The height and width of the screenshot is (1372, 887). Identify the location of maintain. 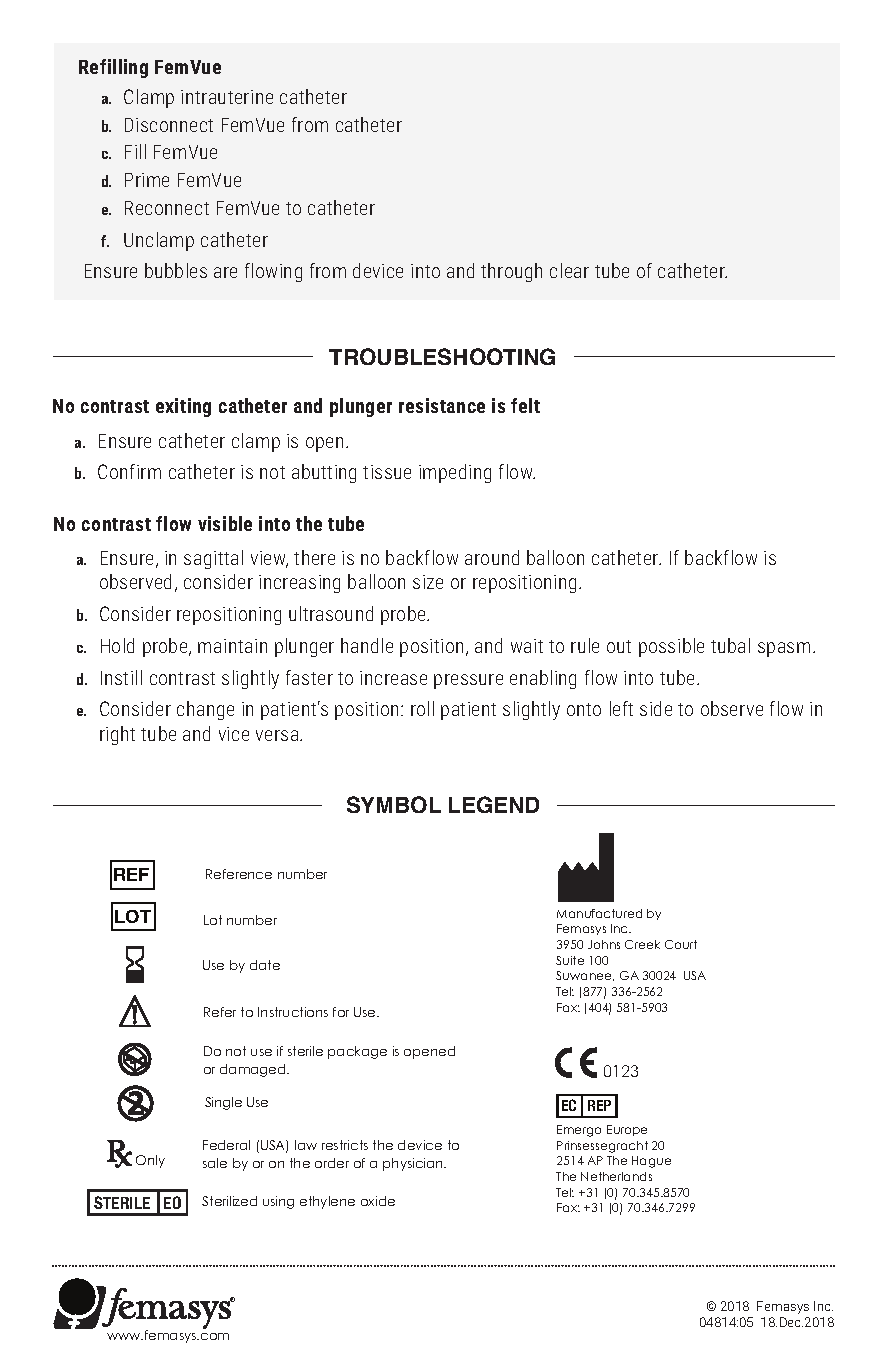
(232, 646).
